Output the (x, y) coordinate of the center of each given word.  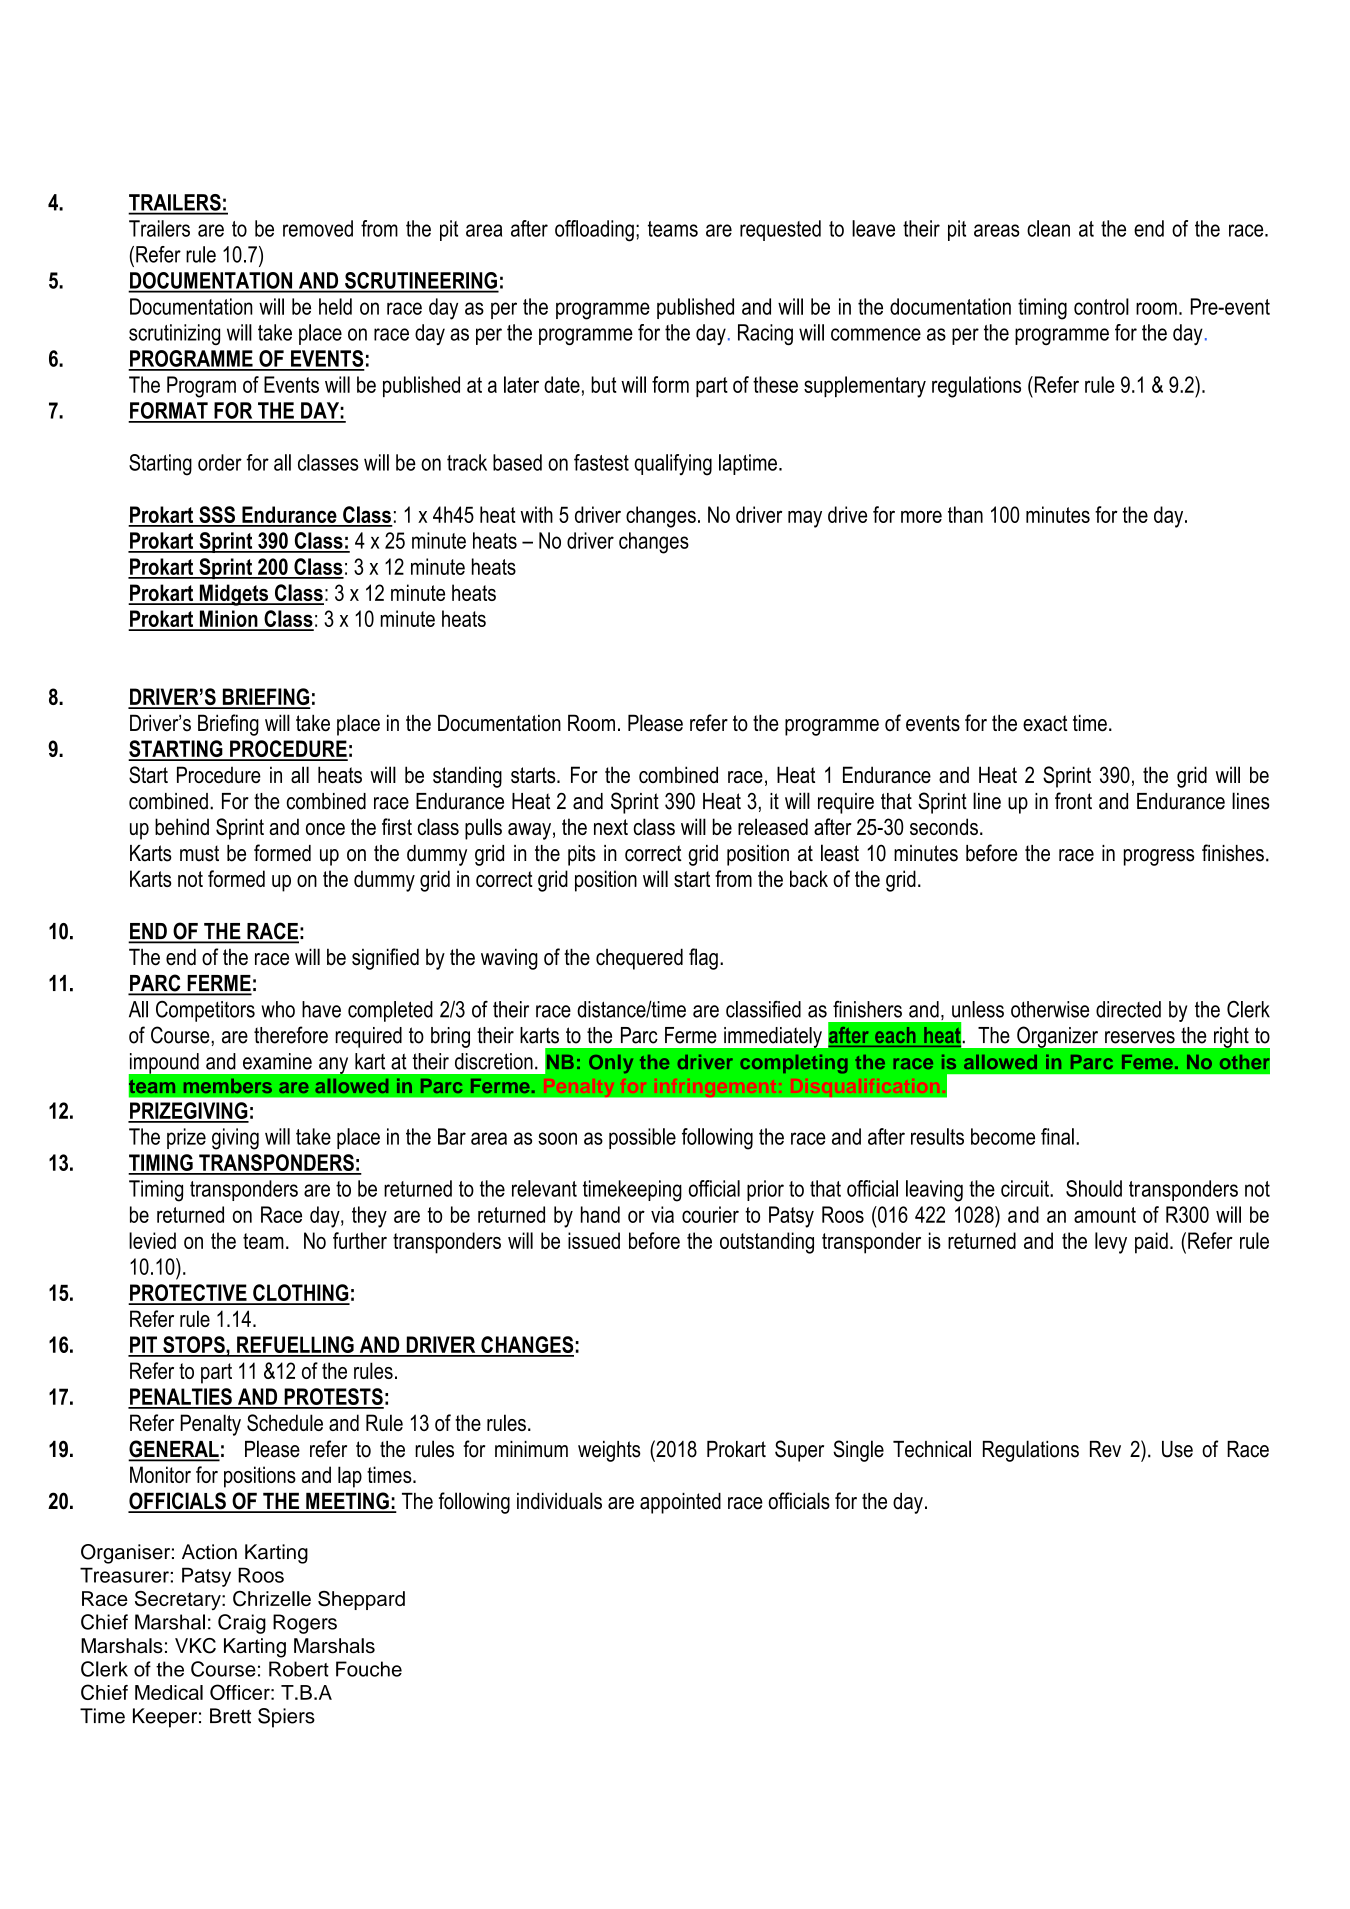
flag (703, 959)
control (1101, 306)
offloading (594, 231)
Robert (299, 1669)
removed (318, 228)
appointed (680, 1503)
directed (1128, 1009)
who (278, 1009)
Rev (1105, 1449)
